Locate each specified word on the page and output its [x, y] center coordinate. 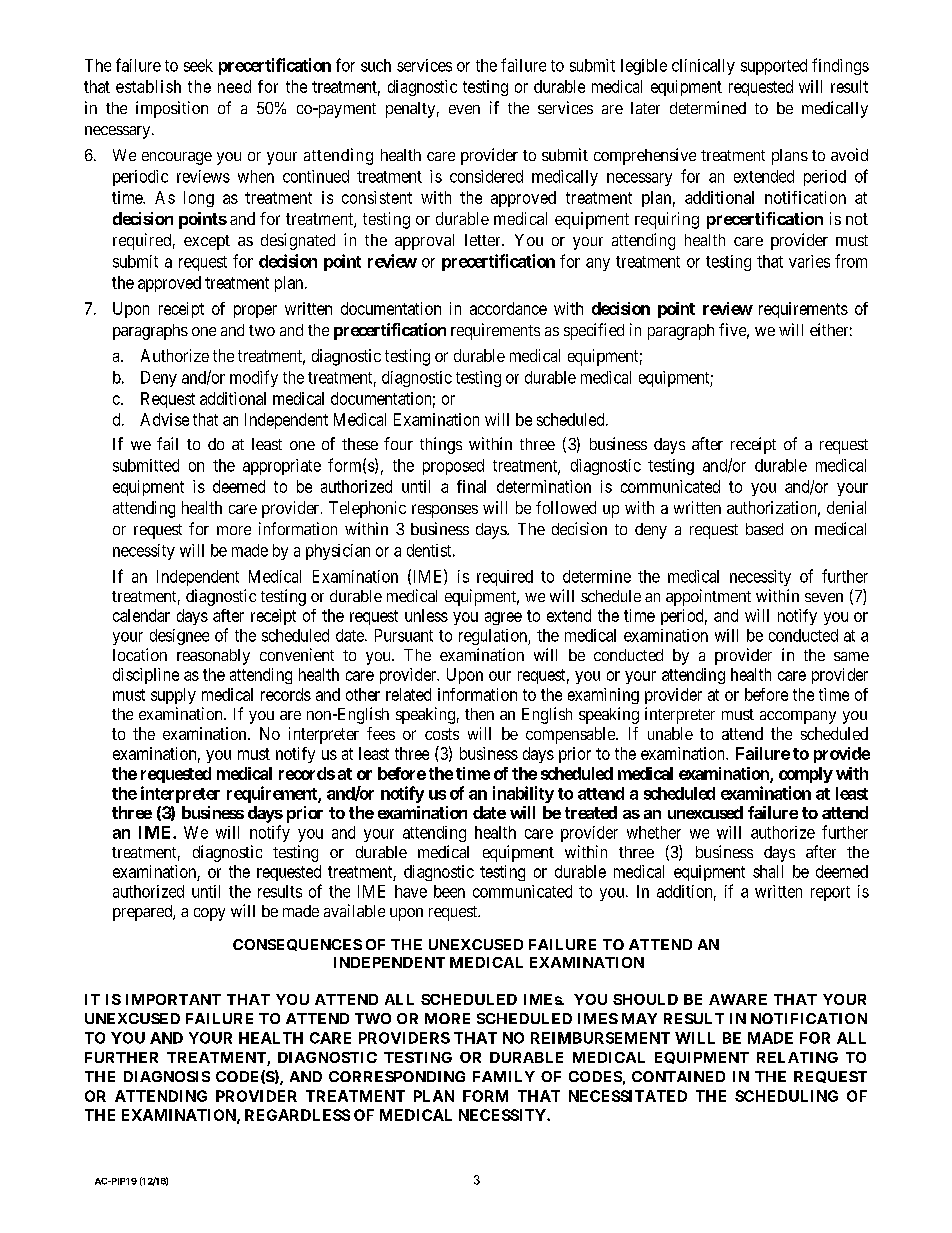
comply [806, 775]
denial [846, 507]
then [479, 714]
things [441, 445]
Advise [164, 419]
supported [774, 67]
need [234, 86]
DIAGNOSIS [167, 1076]
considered [486, 176]
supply [173, 696]
